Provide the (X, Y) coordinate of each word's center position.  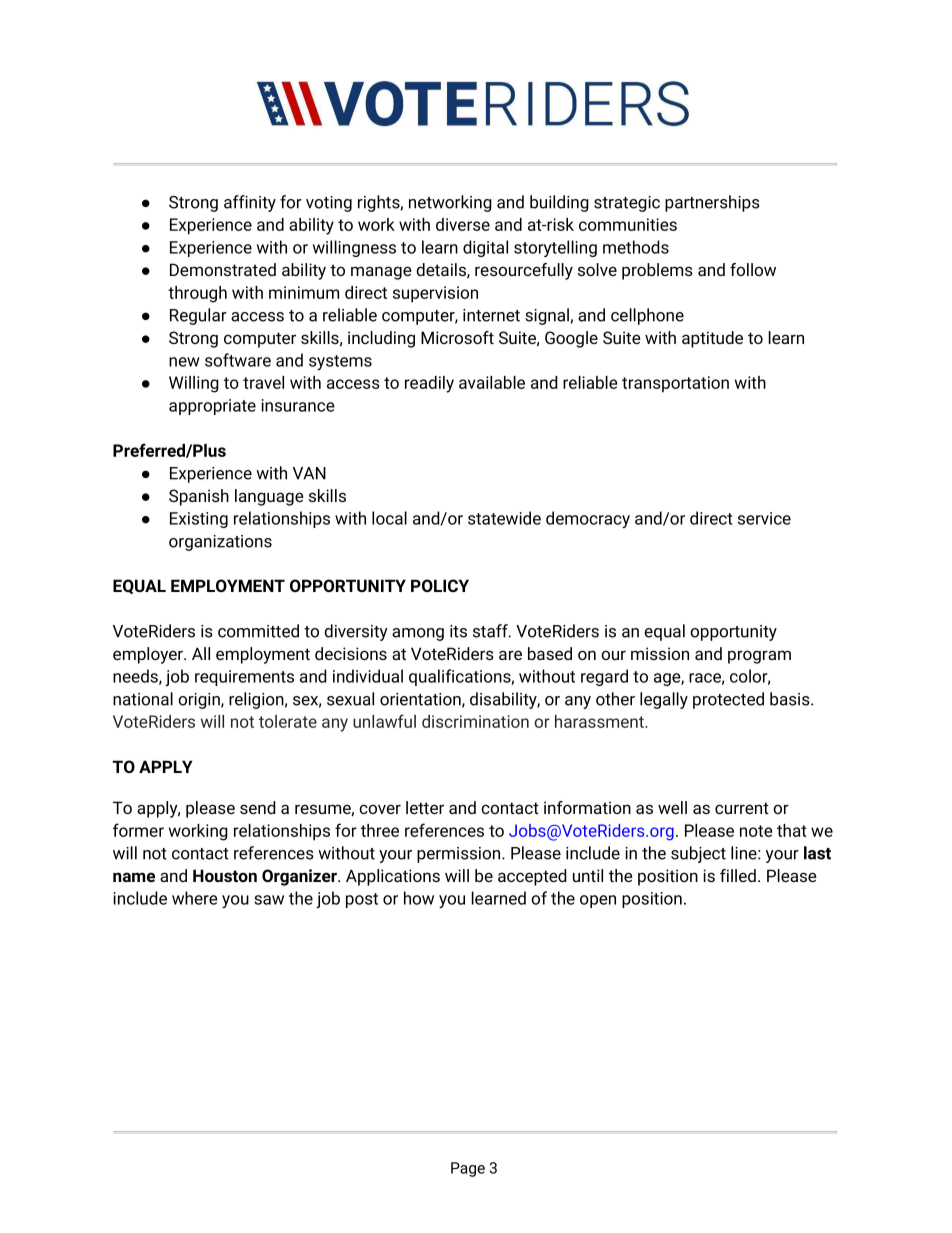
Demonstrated (223, 269)
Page (468, 1169)
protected (728, 700)
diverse (463, 224)
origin (200, 701)
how (419, 898)
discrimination (475, 721)
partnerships (712, 203)
